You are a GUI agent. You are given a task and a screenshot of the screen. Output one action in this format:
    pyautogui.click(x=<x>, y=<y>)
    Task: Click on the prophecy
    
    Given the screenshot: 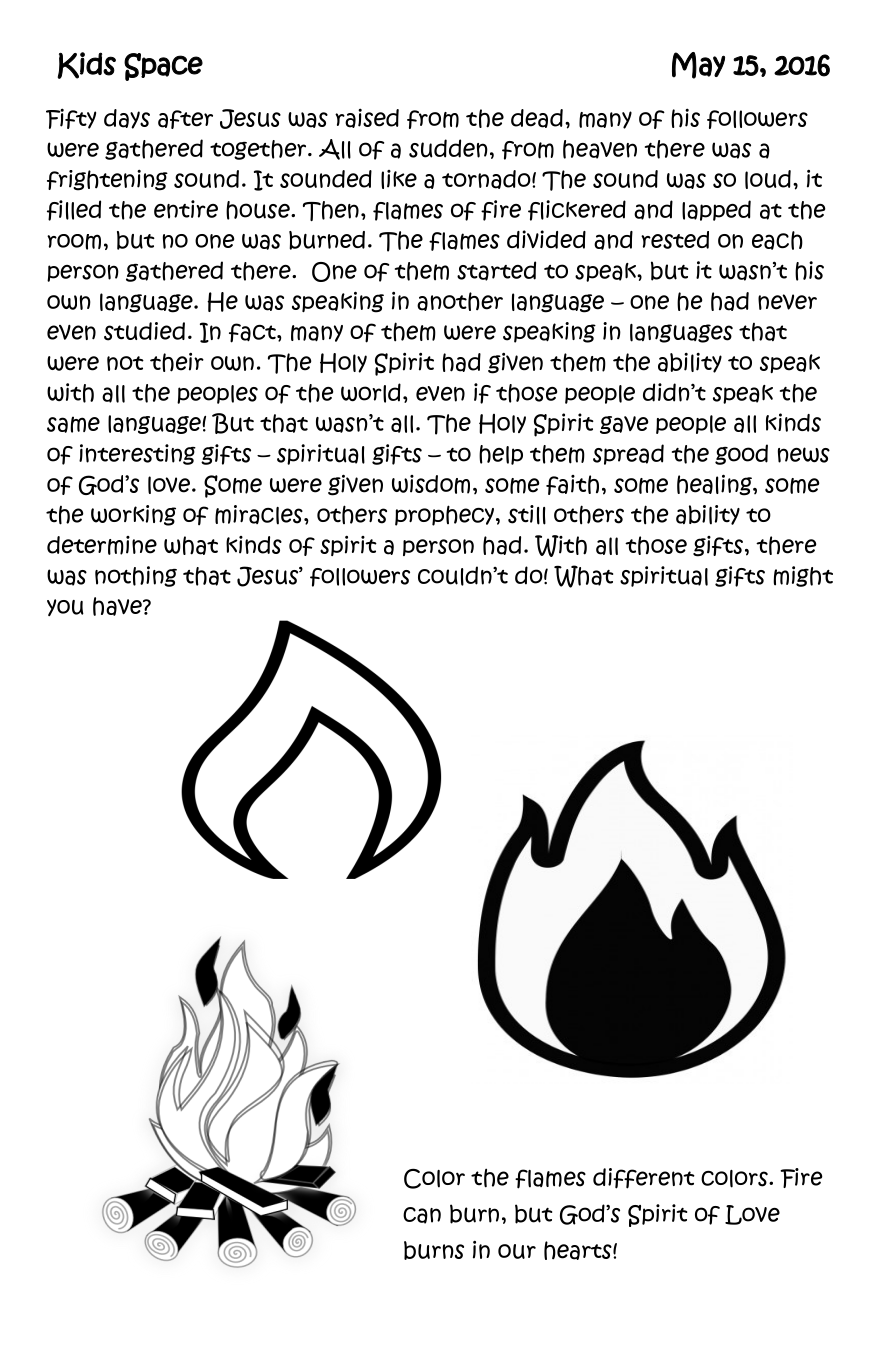 What is the action you would take?
    pyautogui.click(x=444, y=515)
